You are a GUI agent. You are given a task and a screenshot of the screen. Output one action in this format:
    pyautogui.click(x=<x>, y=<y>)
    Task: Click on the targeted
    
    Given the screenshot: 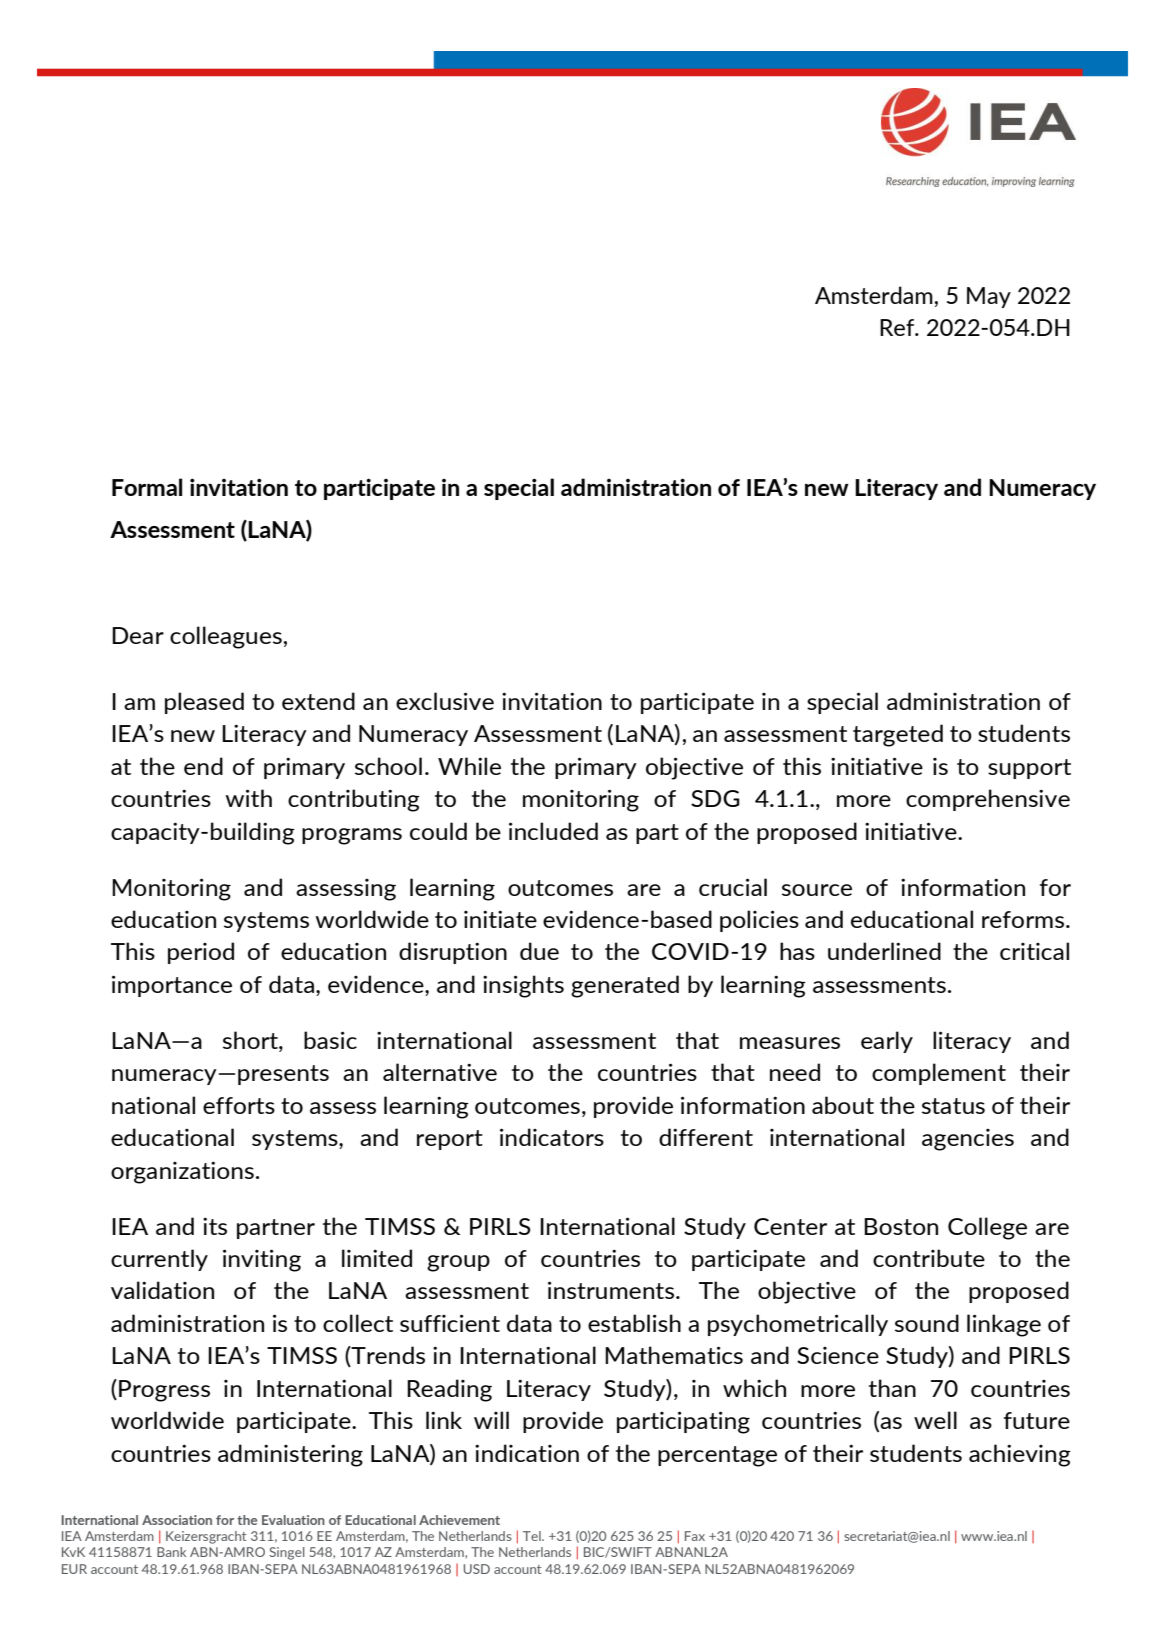 What is the action you would take?
    pyautogui.click(x=898, y=735)
